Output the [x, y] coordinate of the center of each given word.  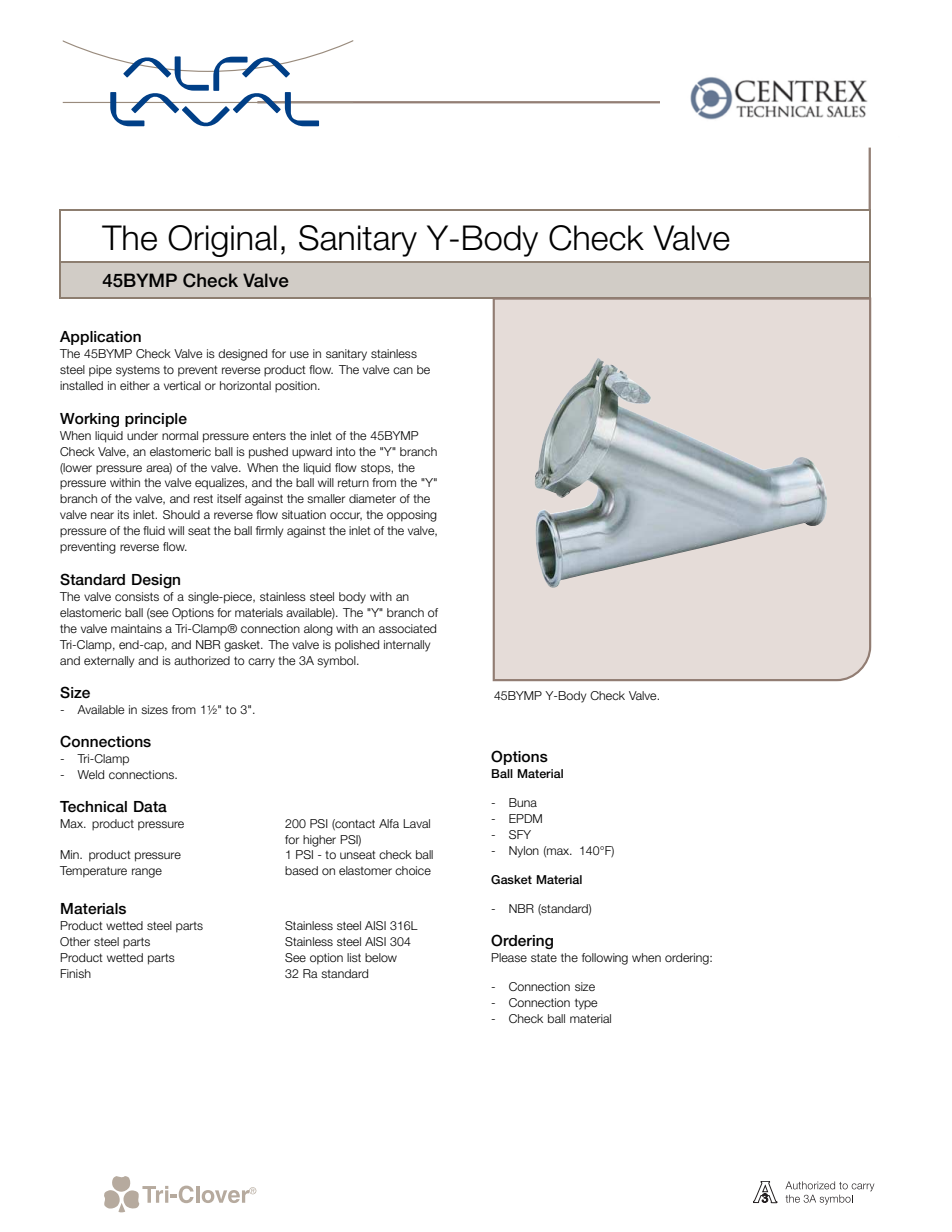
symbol [337, 662]
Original [222, 241]
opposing [412, 516]
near [102, 515]
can [403, 370]
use [299, 354]
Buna [523, 802]
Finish [75, 973]
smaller [326, 498]
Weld [90, 774]
